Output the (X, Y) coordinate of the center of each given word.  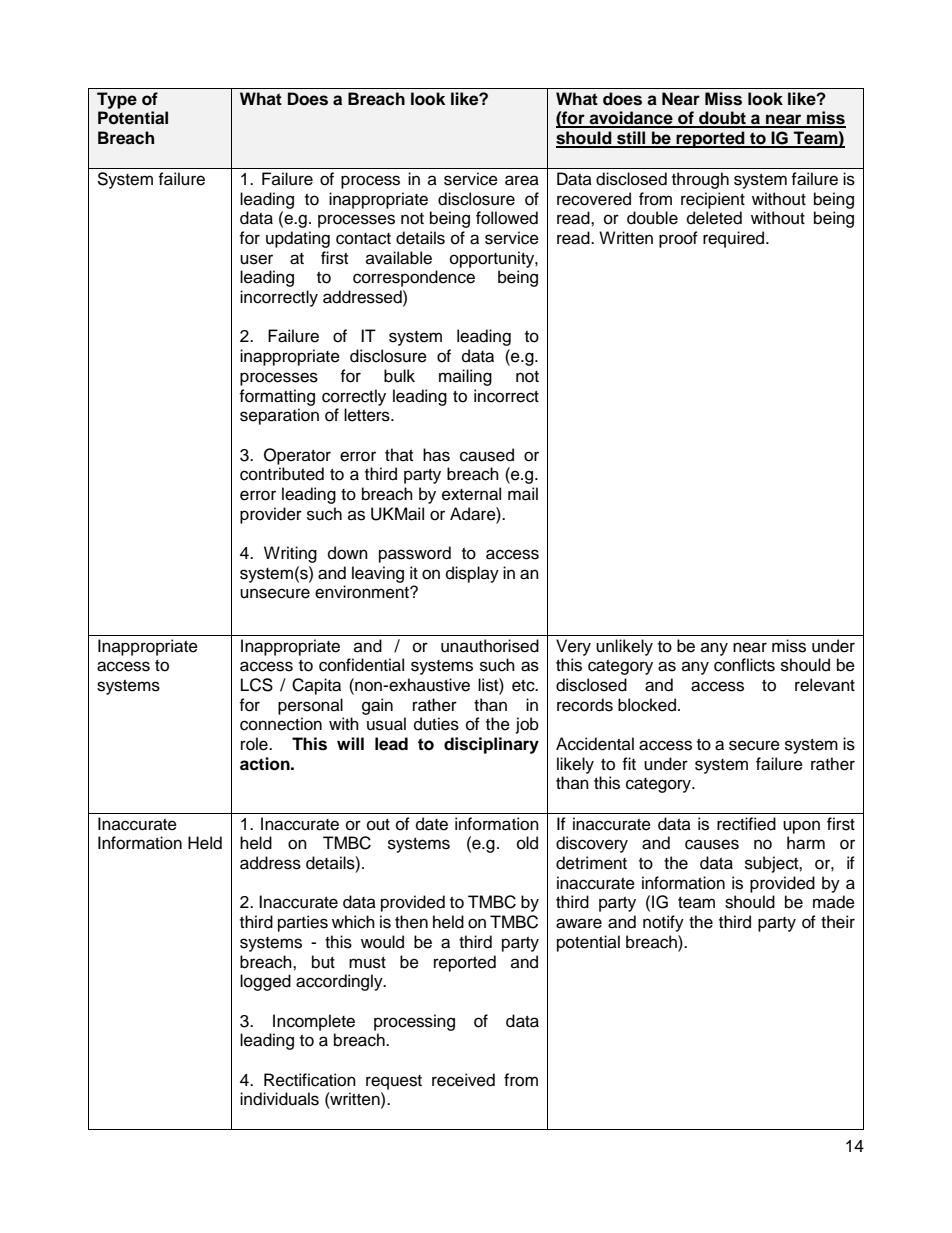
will (350, 743)
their (838, 922)
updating (298, 239)
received (463, 1080)
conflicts (744, 665)
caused (487, 455)
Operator (297, 456)
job (527, 725)
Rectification (310, 1080)
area (522, 180)
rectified (746, 824)
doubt (722, 119)
